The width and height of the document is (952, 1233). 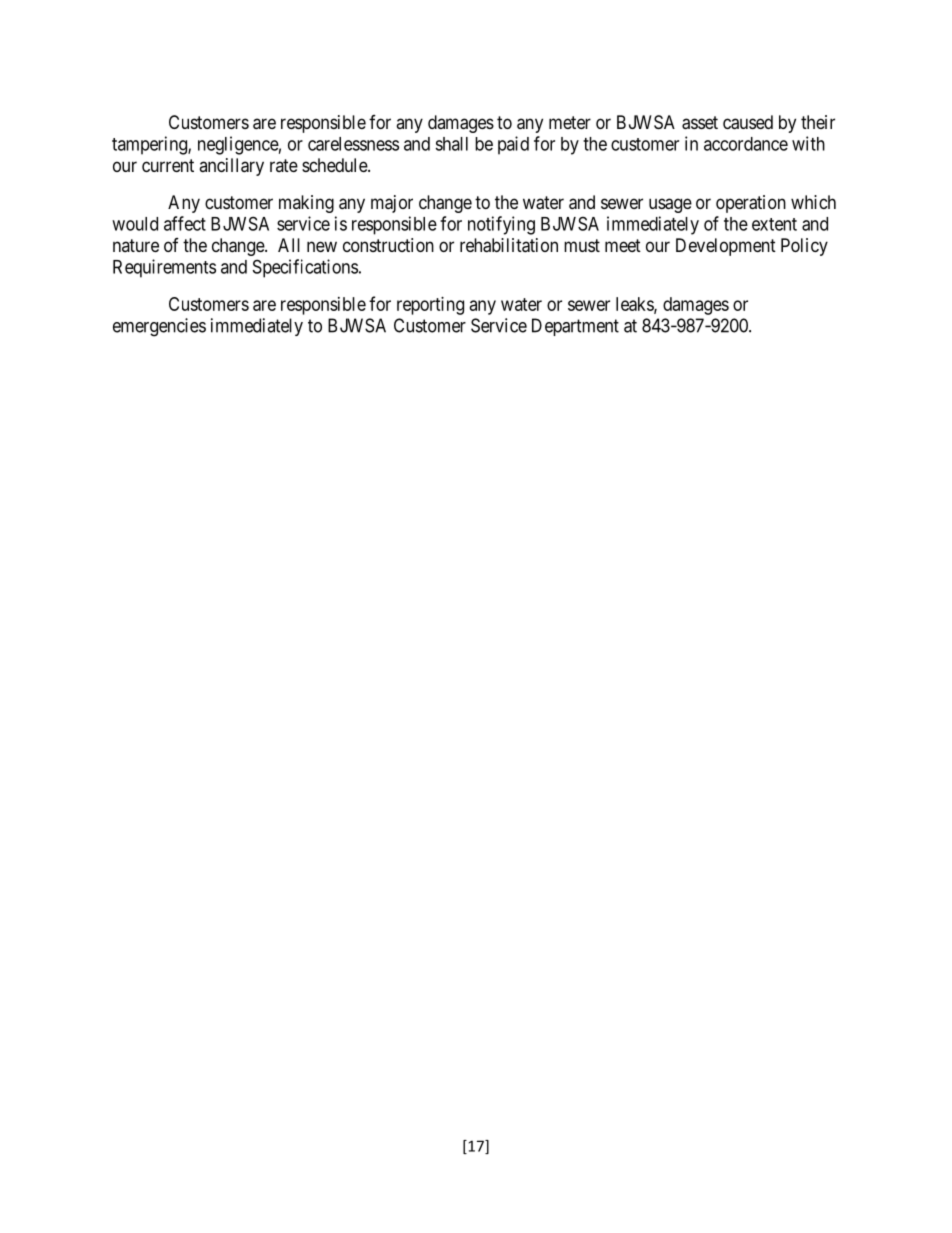 What do you see at coordinates (185, 223) in the document?
I see `affect` at bounding box center [185, 223].
